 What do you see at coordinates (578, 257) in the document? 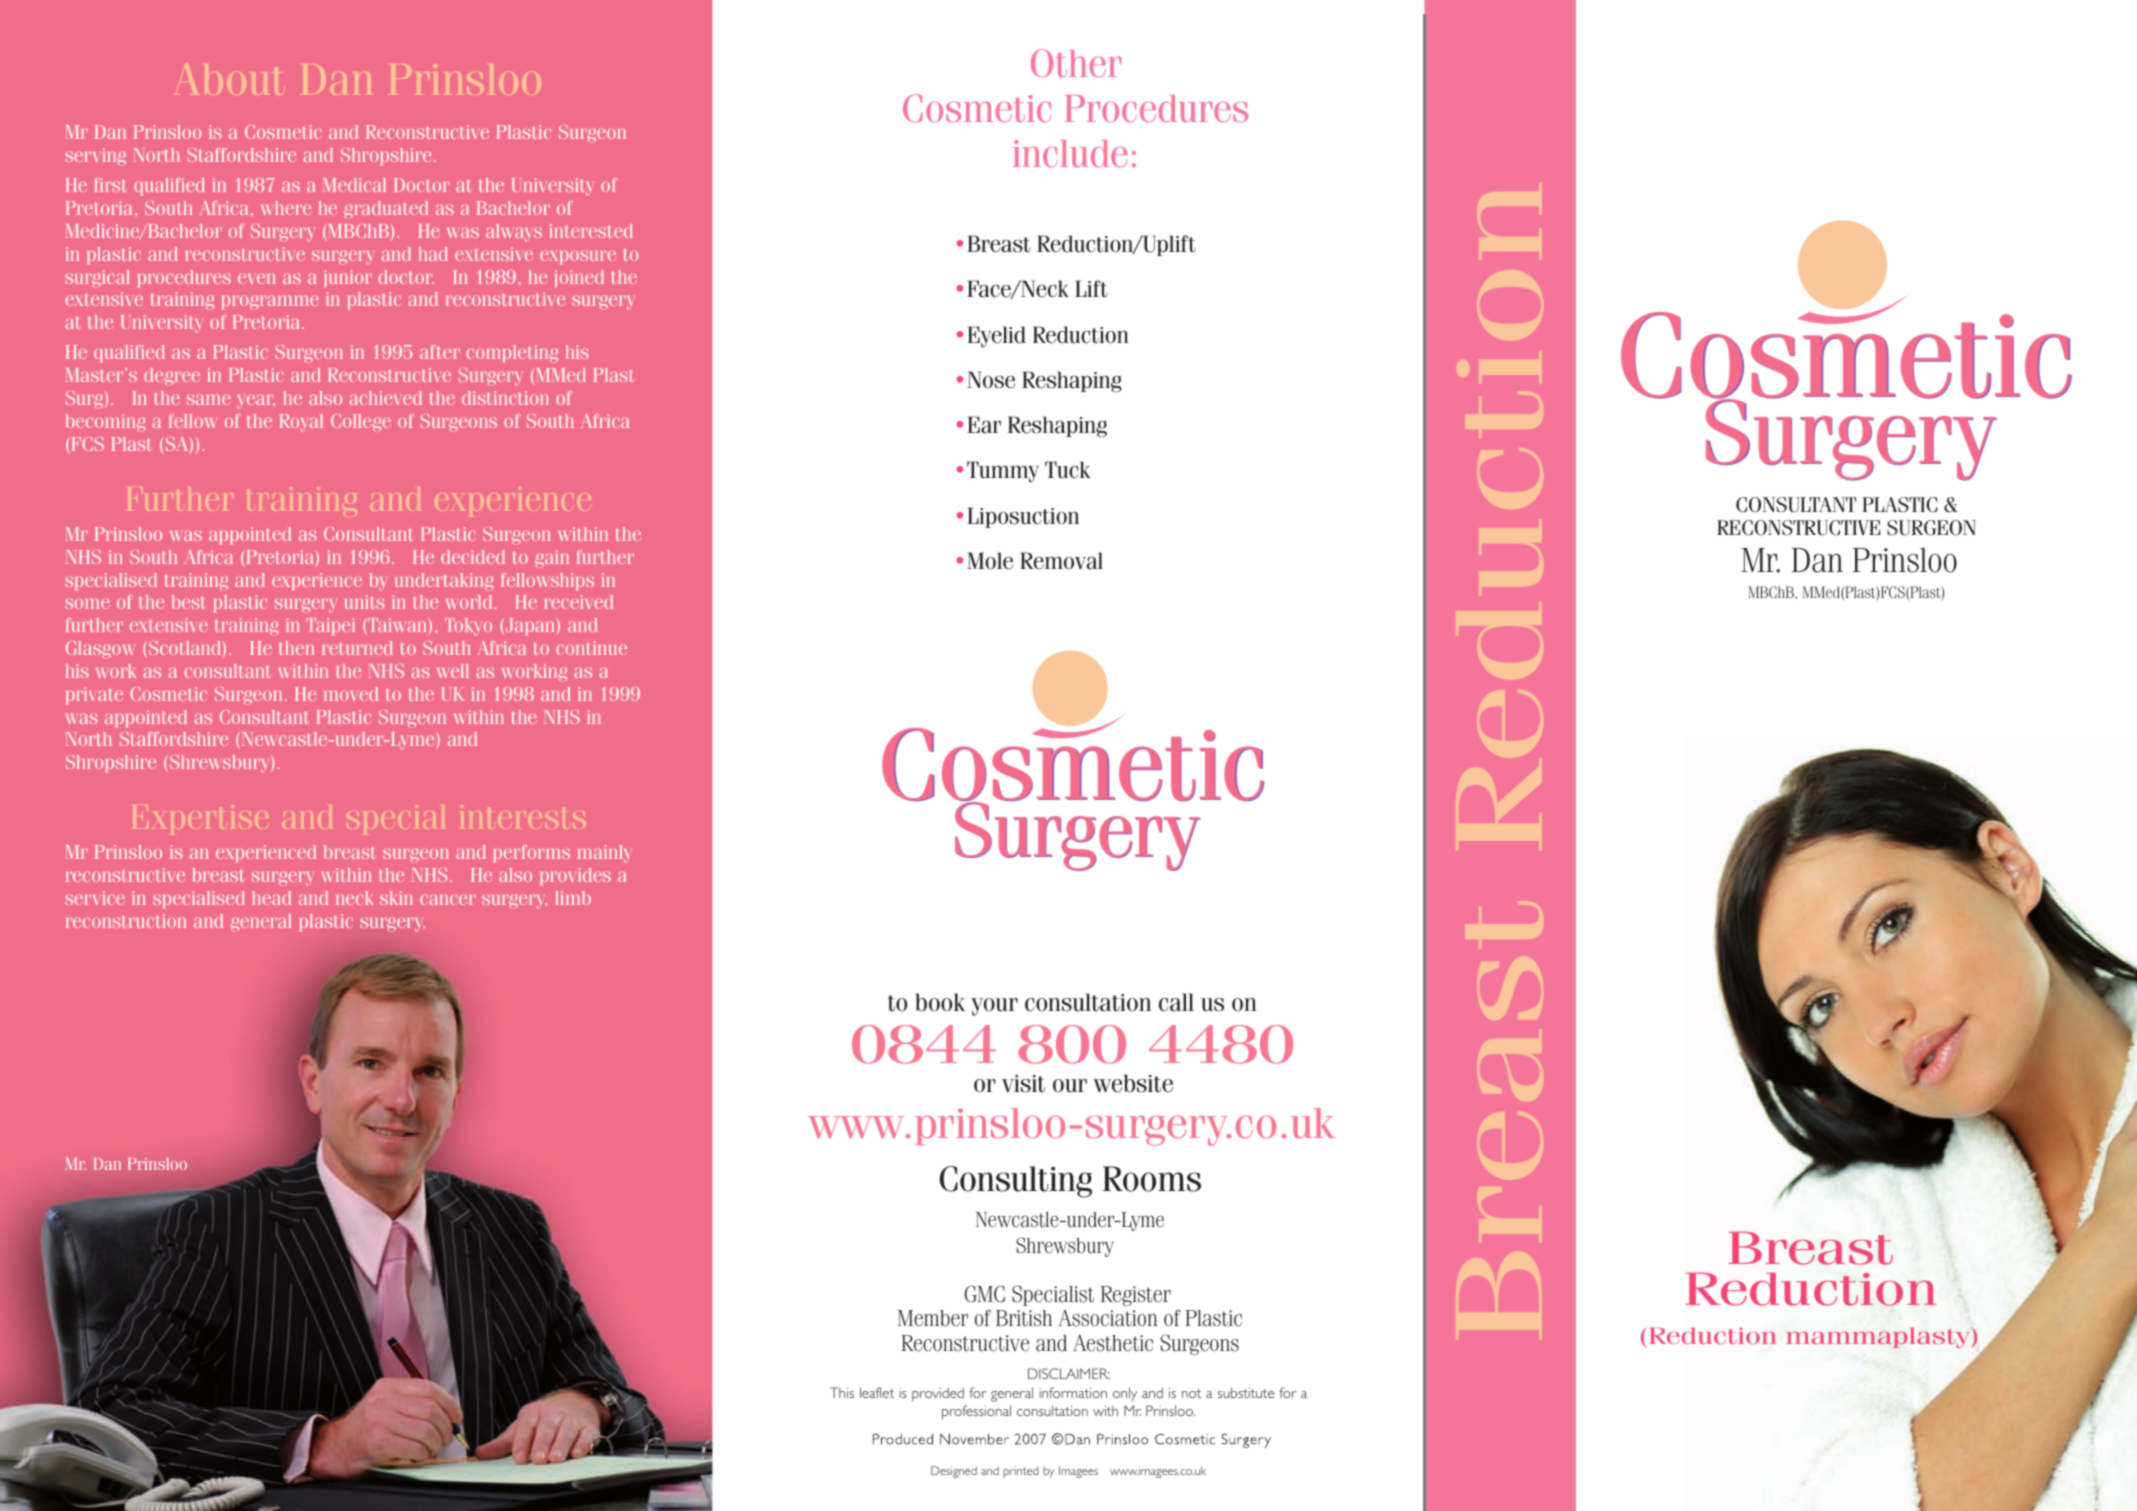
I see `exposure` at bounding box center [578, 257].
